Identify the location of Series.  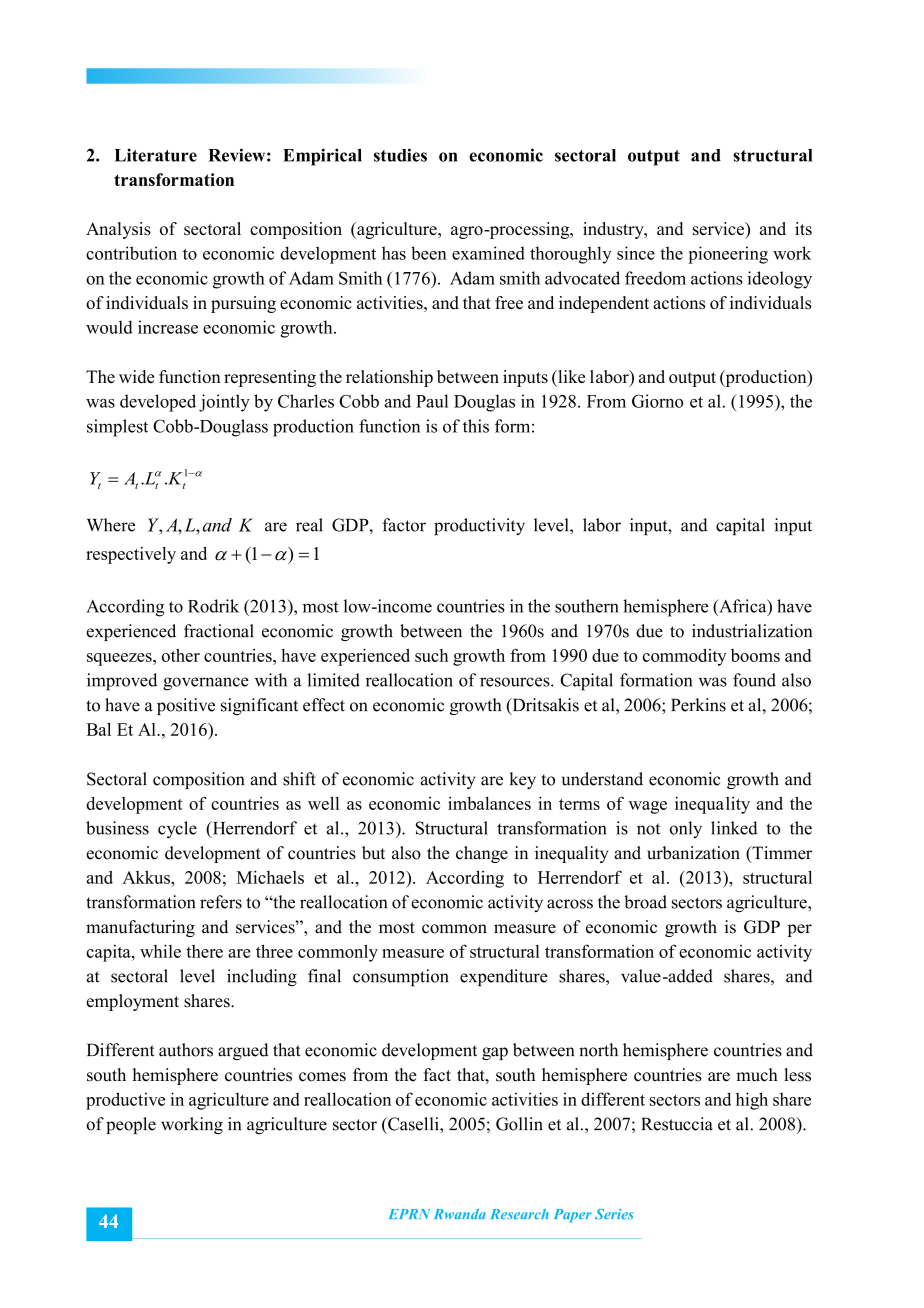
(614, 1214).
